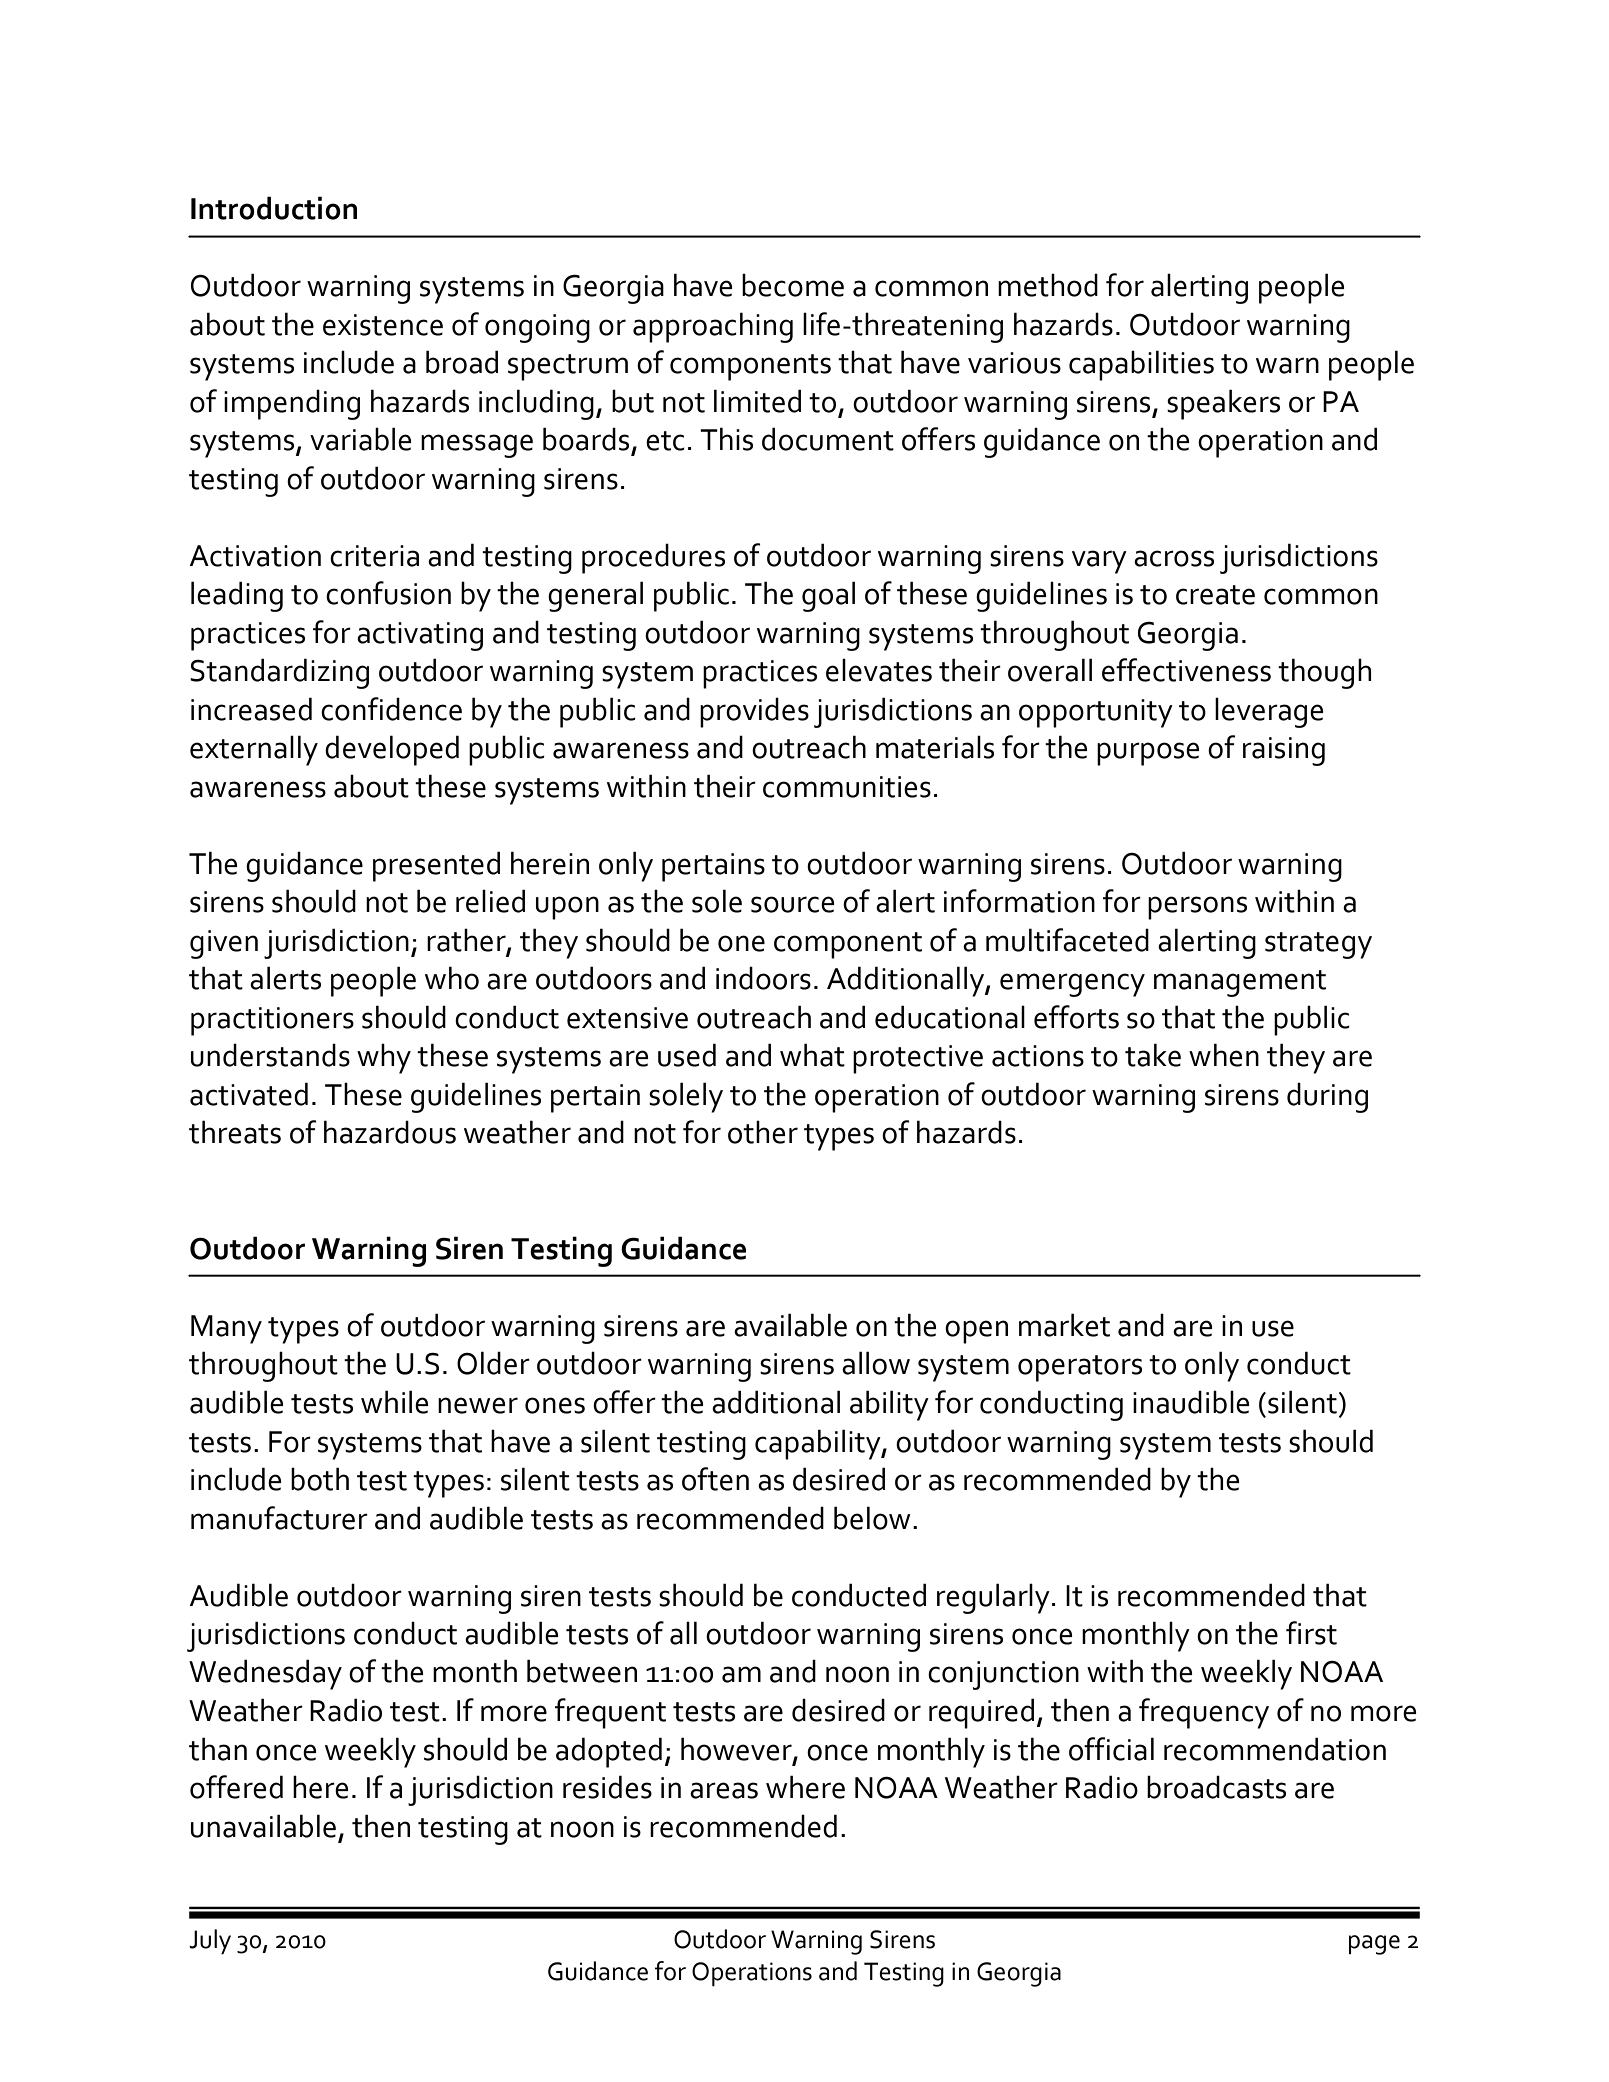 This screenshot has width=1609, height=2082. I want to click on when, so click(1224, 1055).
